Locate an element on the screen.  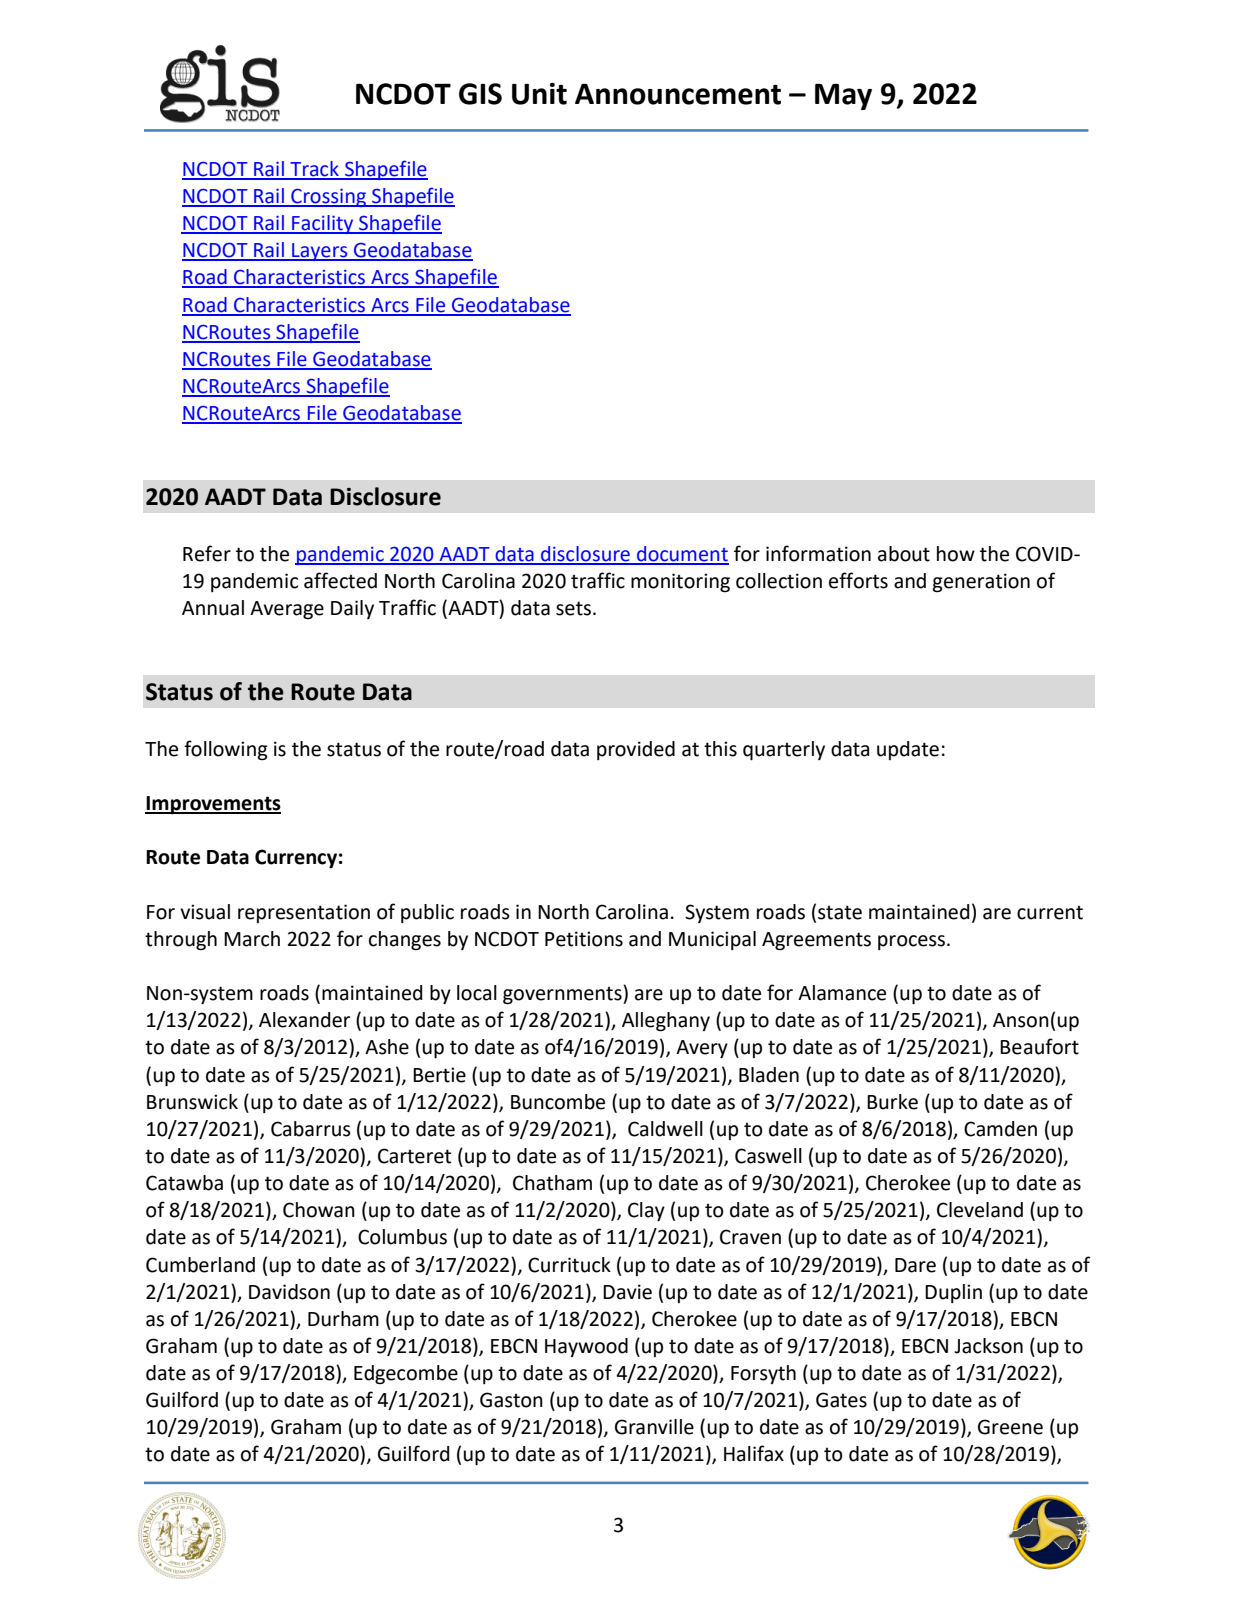
Caldwell is located at coordinates (665, 1129).
